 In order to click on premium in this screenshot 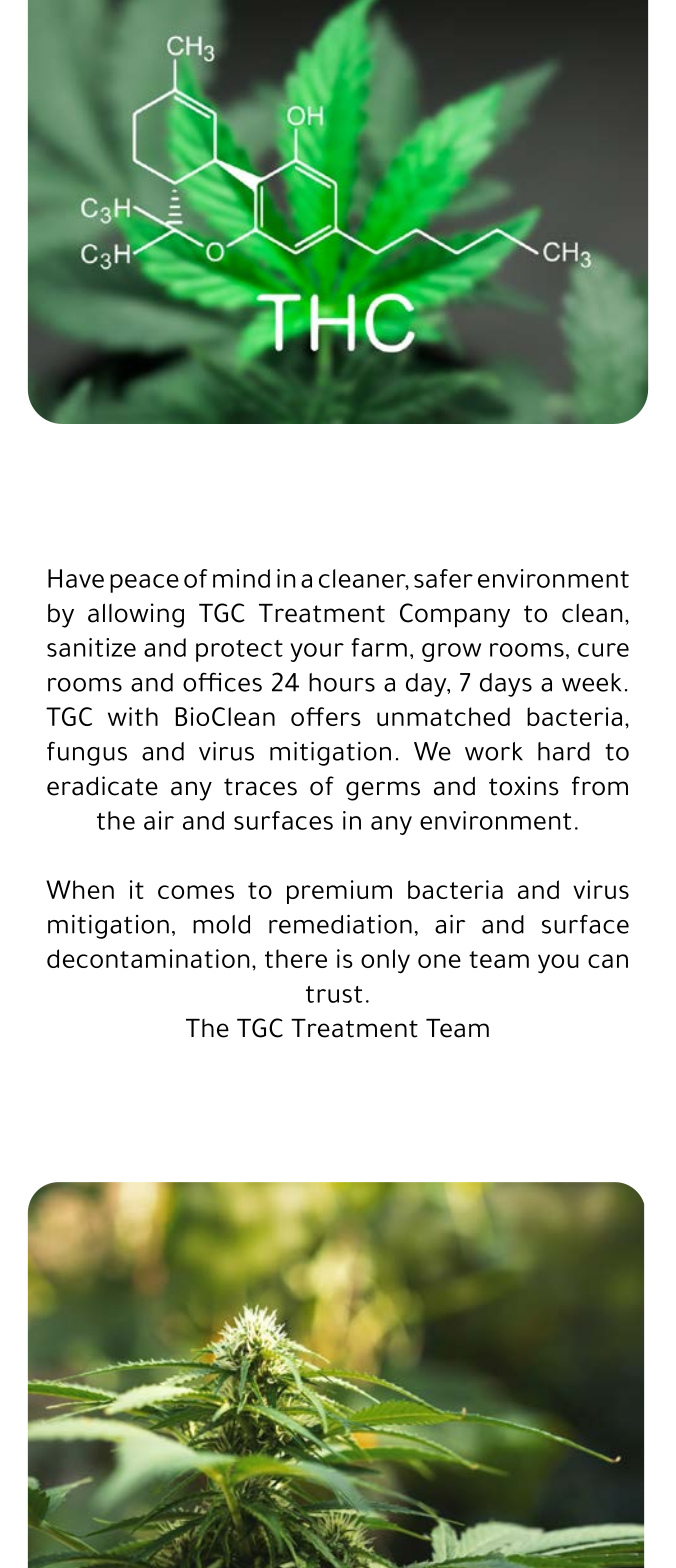, I will do `click(339, 892)`.
